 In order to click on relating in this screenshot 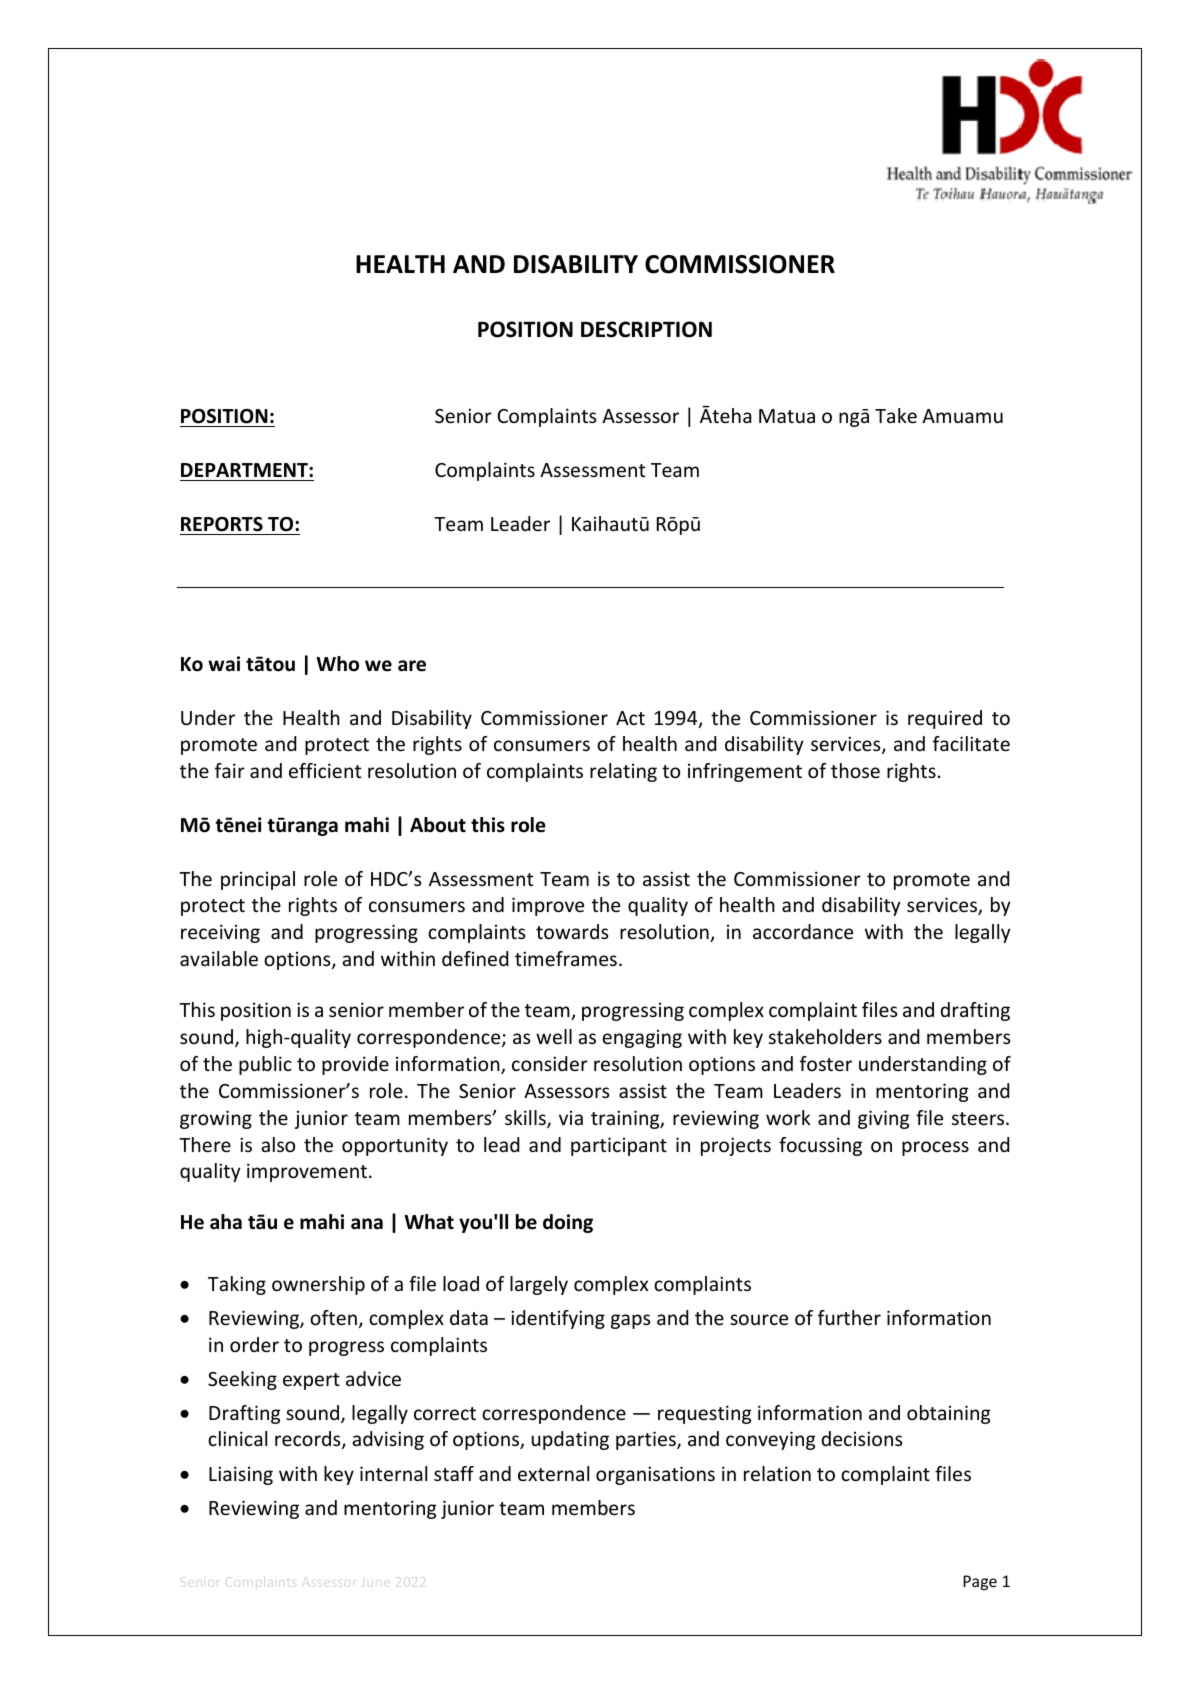, I will do `click(623, 772)`.
